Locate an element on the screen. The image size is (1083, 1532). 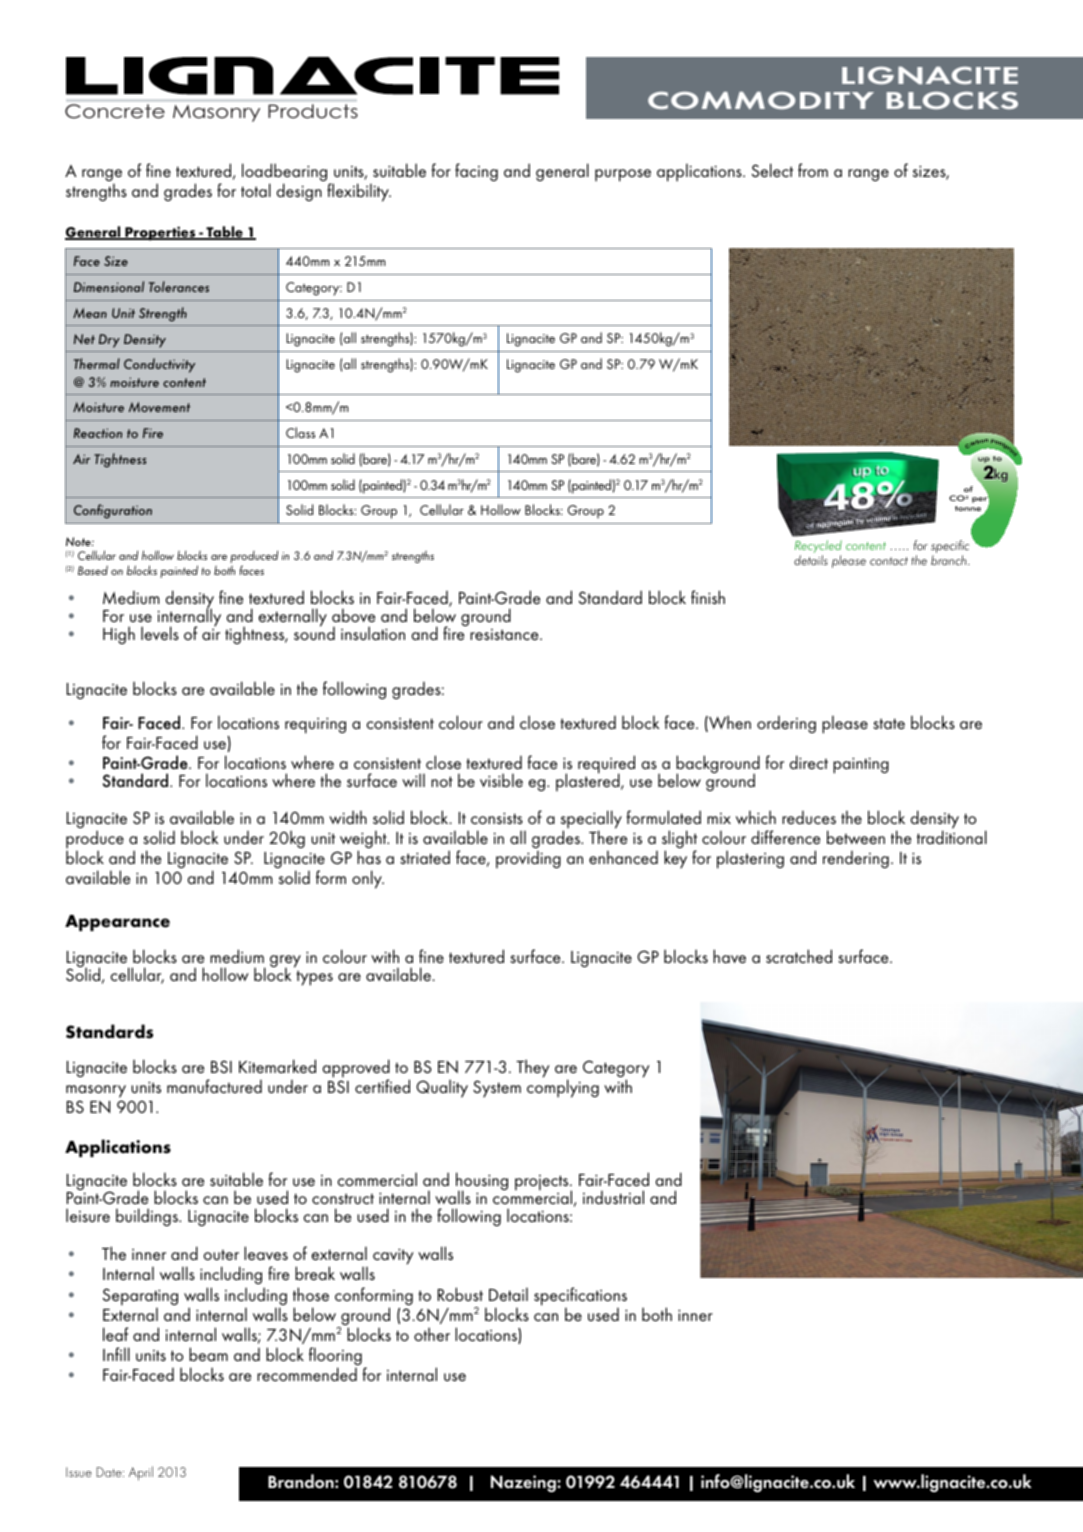
April is located at coordinates (141, 1473).
